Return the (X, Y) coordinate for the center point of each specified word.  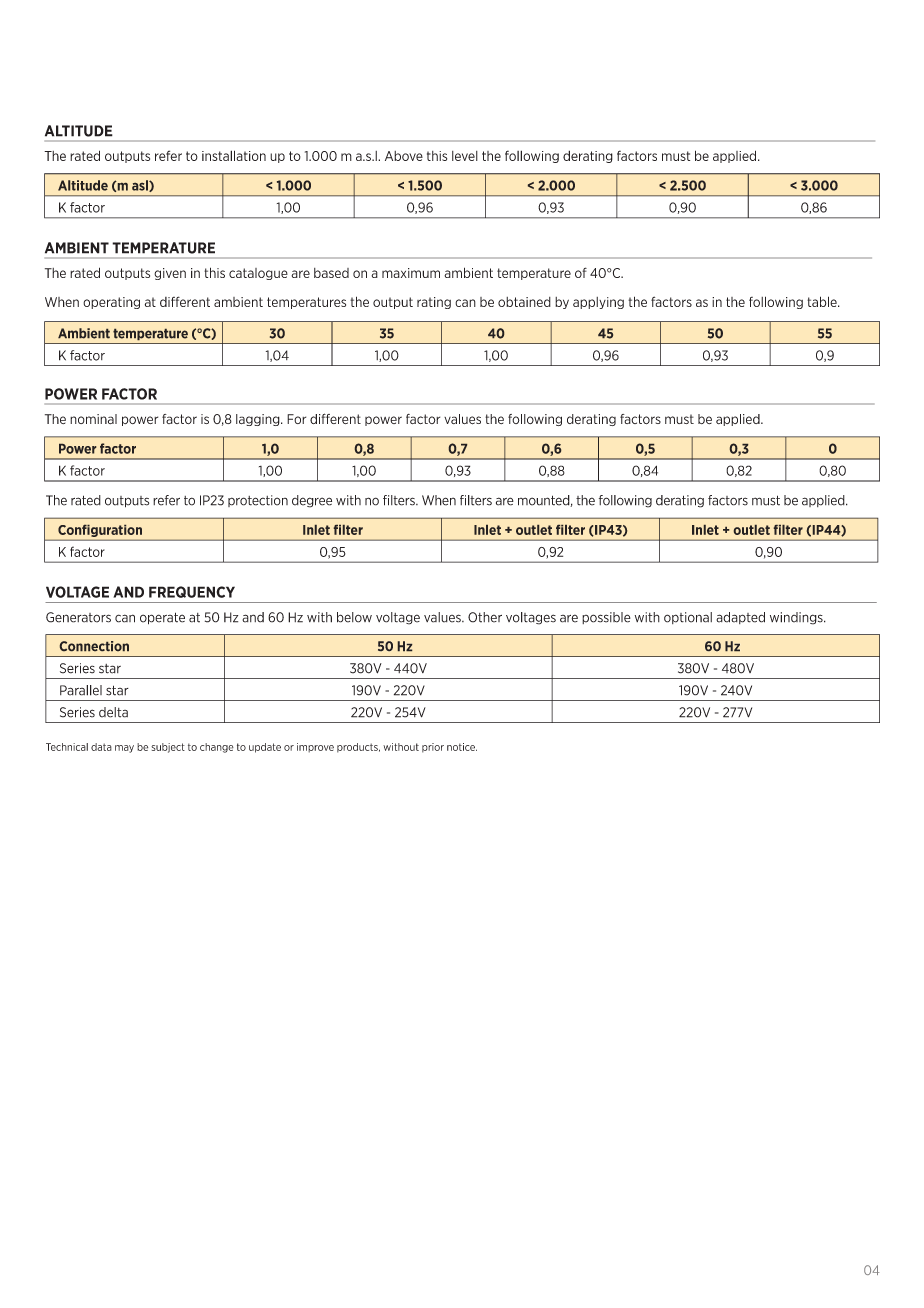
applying (598, 303)
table (823, 301)
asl (141, 186)
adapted (740, 618)
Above (404, 156)
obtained (524, 302)
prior (433, 748)
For (296, 419)
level (465, 156)
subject (168, 748)
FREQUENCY (192, 592)
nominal (93, 419)
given (170, 274)
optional (688, 618)
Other (485, 617)
